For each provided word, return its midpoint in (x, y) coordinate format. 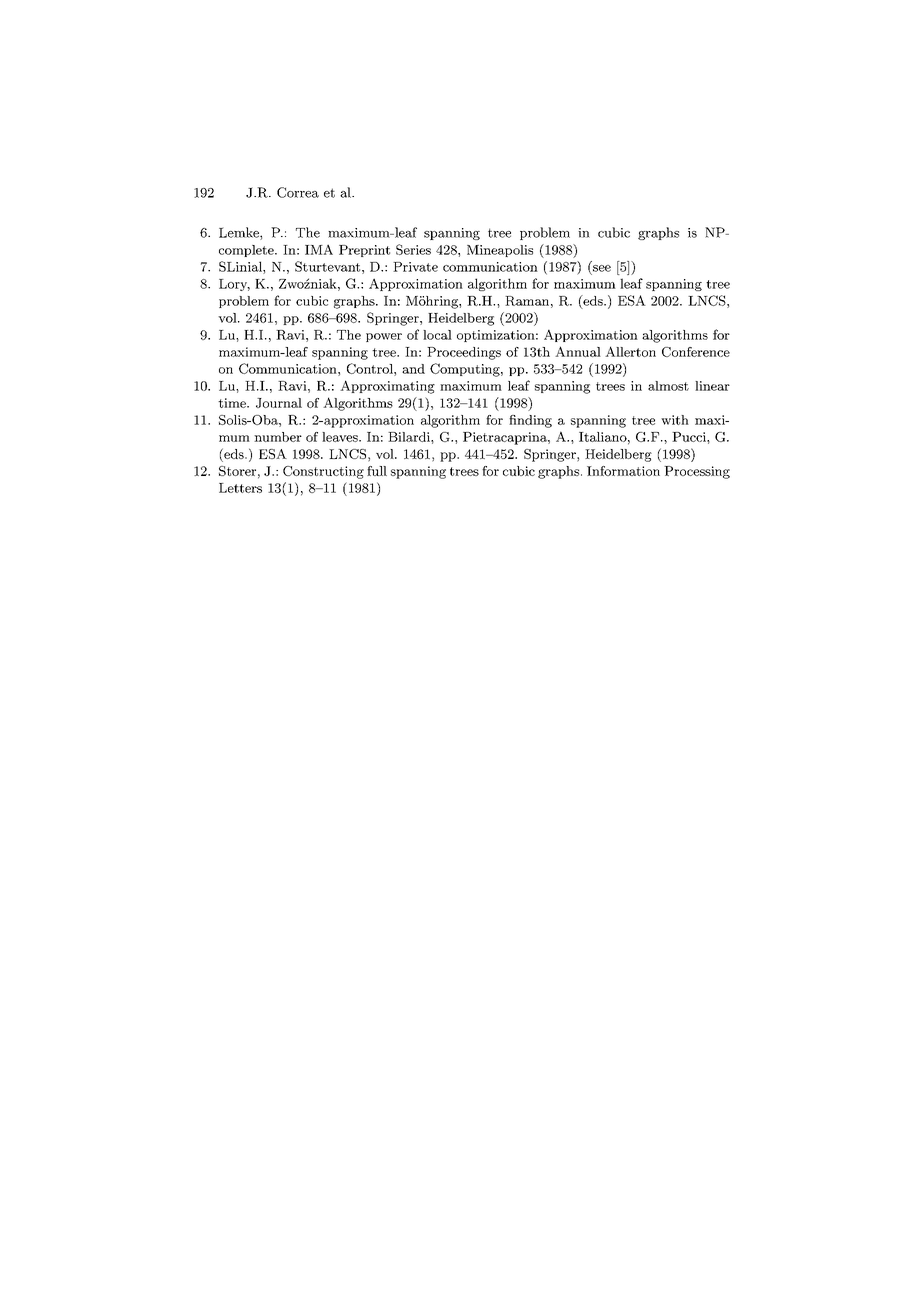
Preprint (364, 251)
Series (413, 249)
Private (415, 267)
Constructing (323, 472)
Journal (279, 403)
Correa (298, 192)
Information (623, 471)
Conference (696, 352)
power (384, 337)
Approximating (387, 387)
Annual (578, 351)
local (437, 335)
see (602, 268)
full (377, 471)
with (675, 420)
